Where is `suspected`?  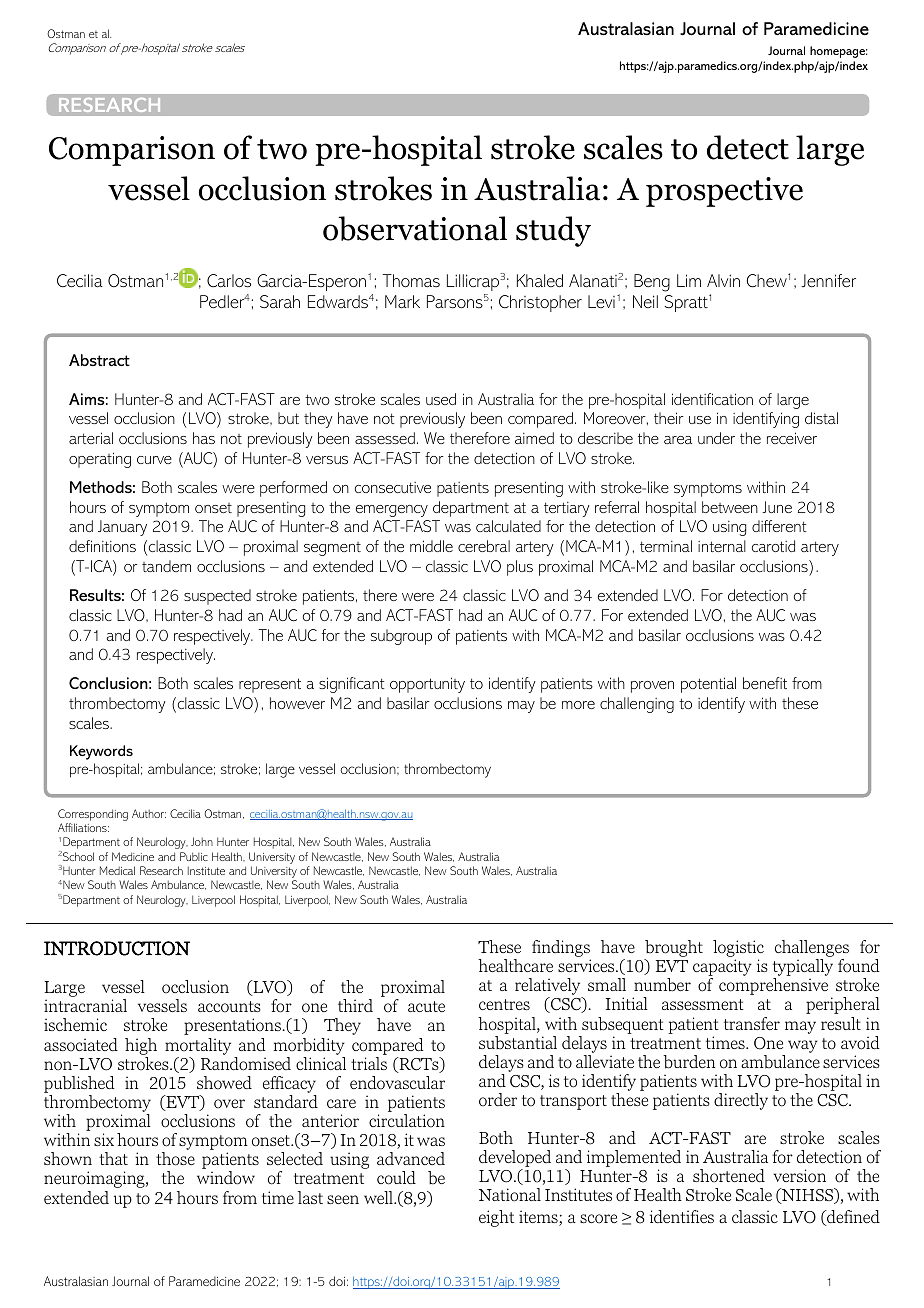 suspected is located at coordinates (217, 597).
